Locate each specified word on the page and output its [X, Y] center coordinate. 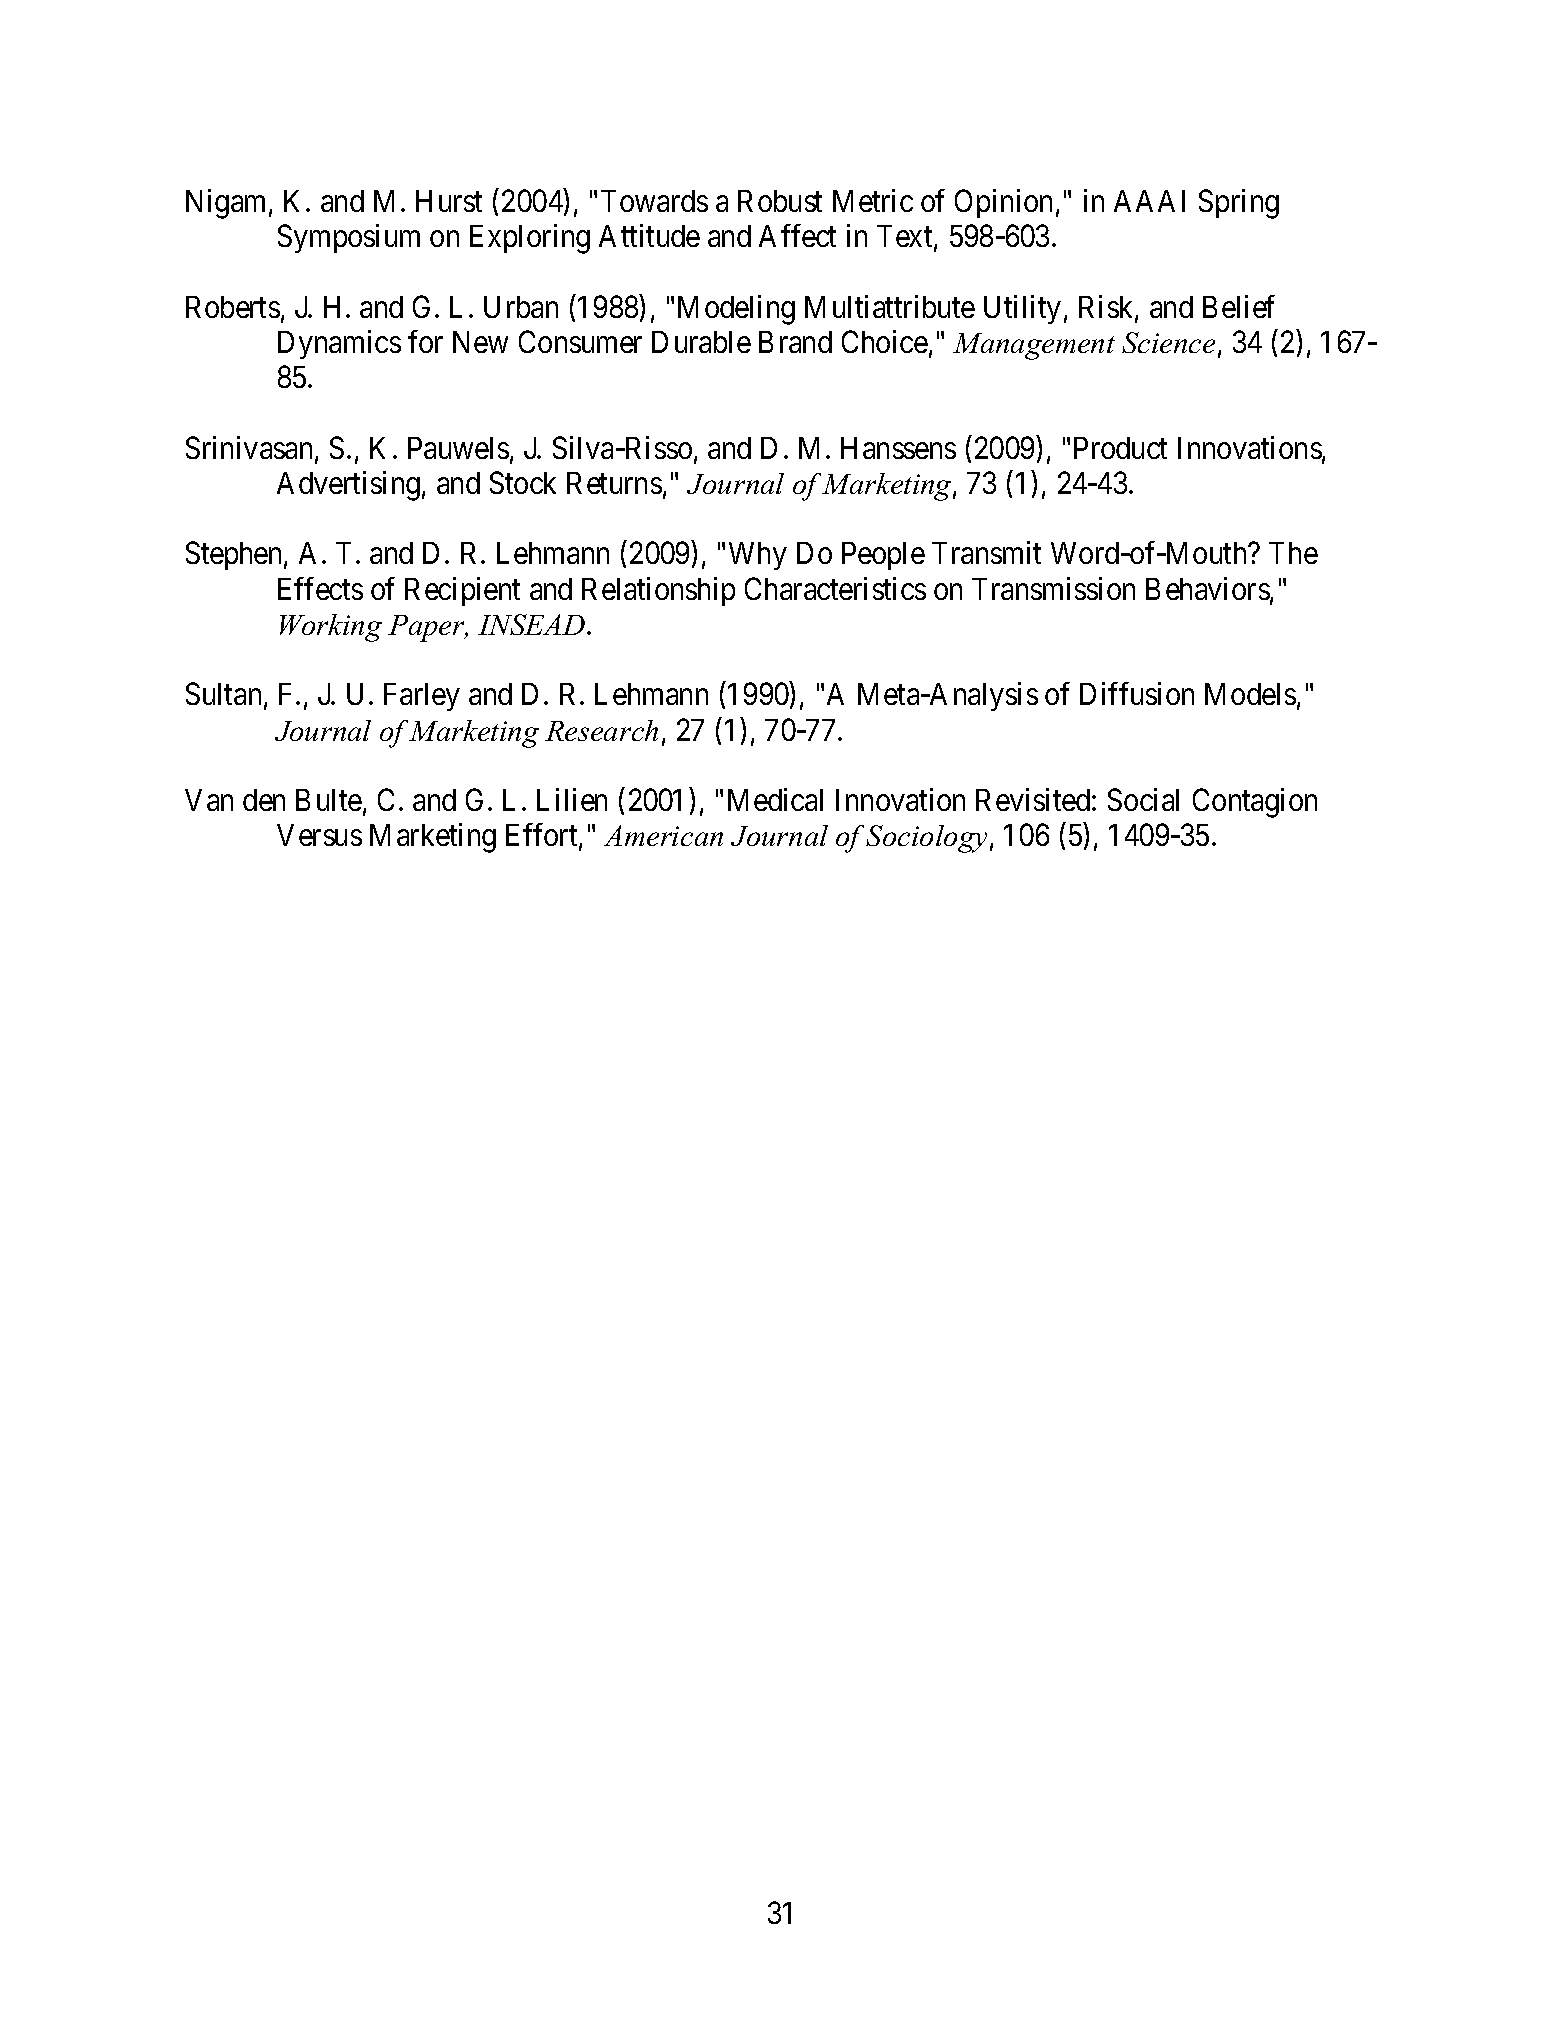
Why [758, 556]
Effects [320, 588]
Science [1168, 342]
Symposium [349, 238]
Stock [523, 482]
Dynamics [339, 344]
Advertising [348, 486]
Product [1120, 448]
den [264, 800]
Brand [795, 342]
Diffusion [1137, 693]
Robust [780, 201]
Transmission [1053, 588]
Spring [1239, 204]
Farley [422, 697]
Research [601, 730]
